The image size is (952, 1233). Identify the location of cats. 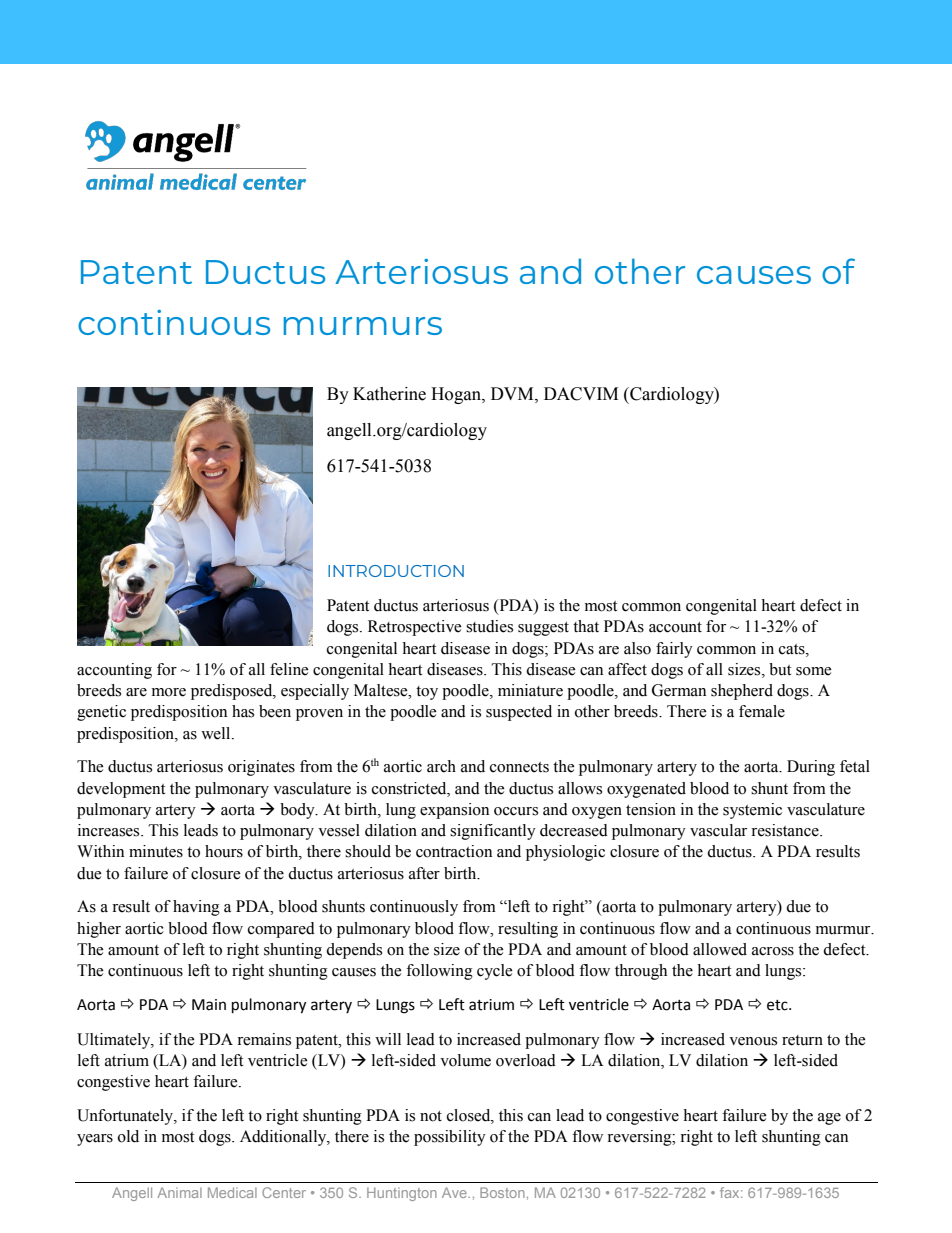
(793, 649).
